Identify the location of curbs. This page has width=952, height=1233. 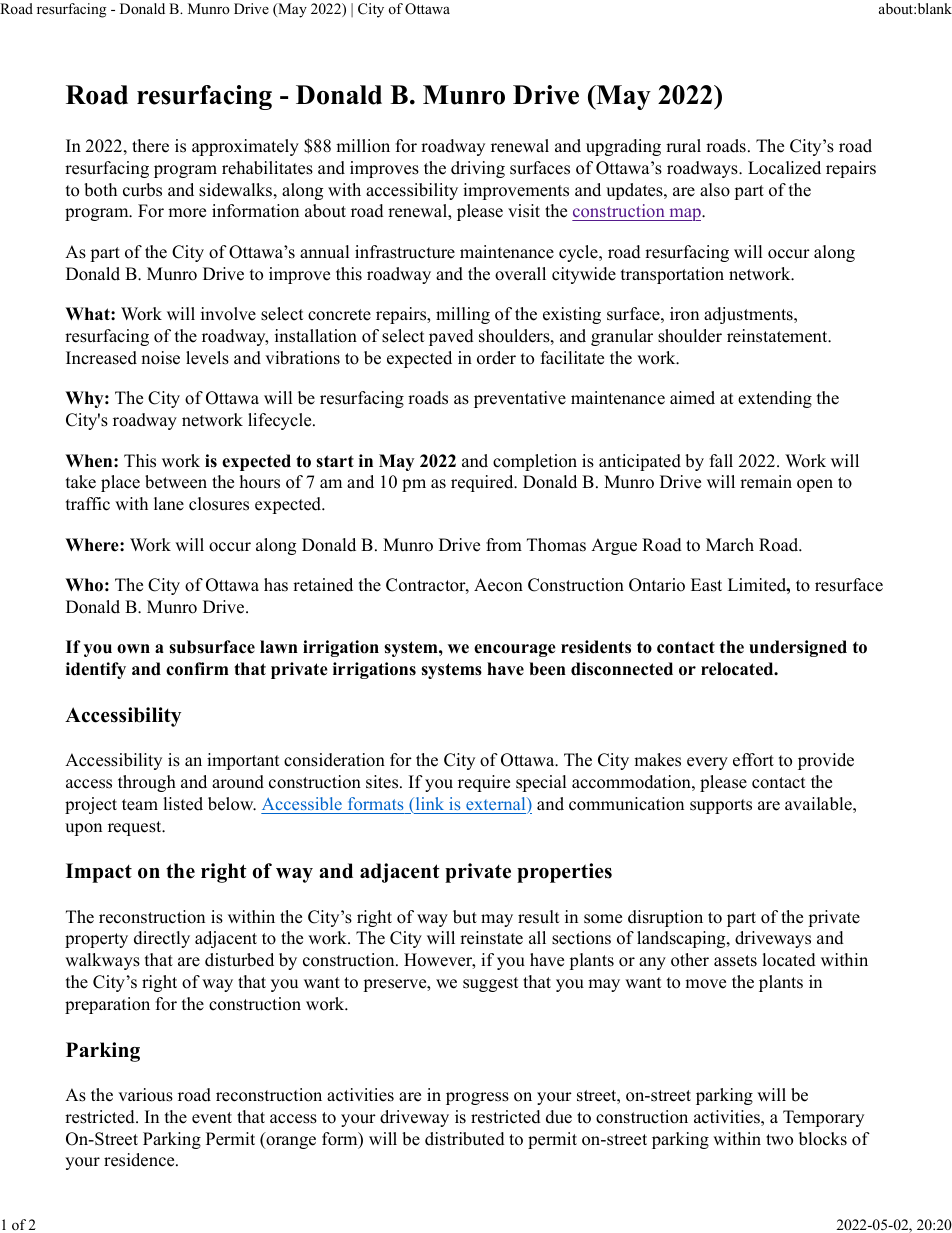
(142, 190).
